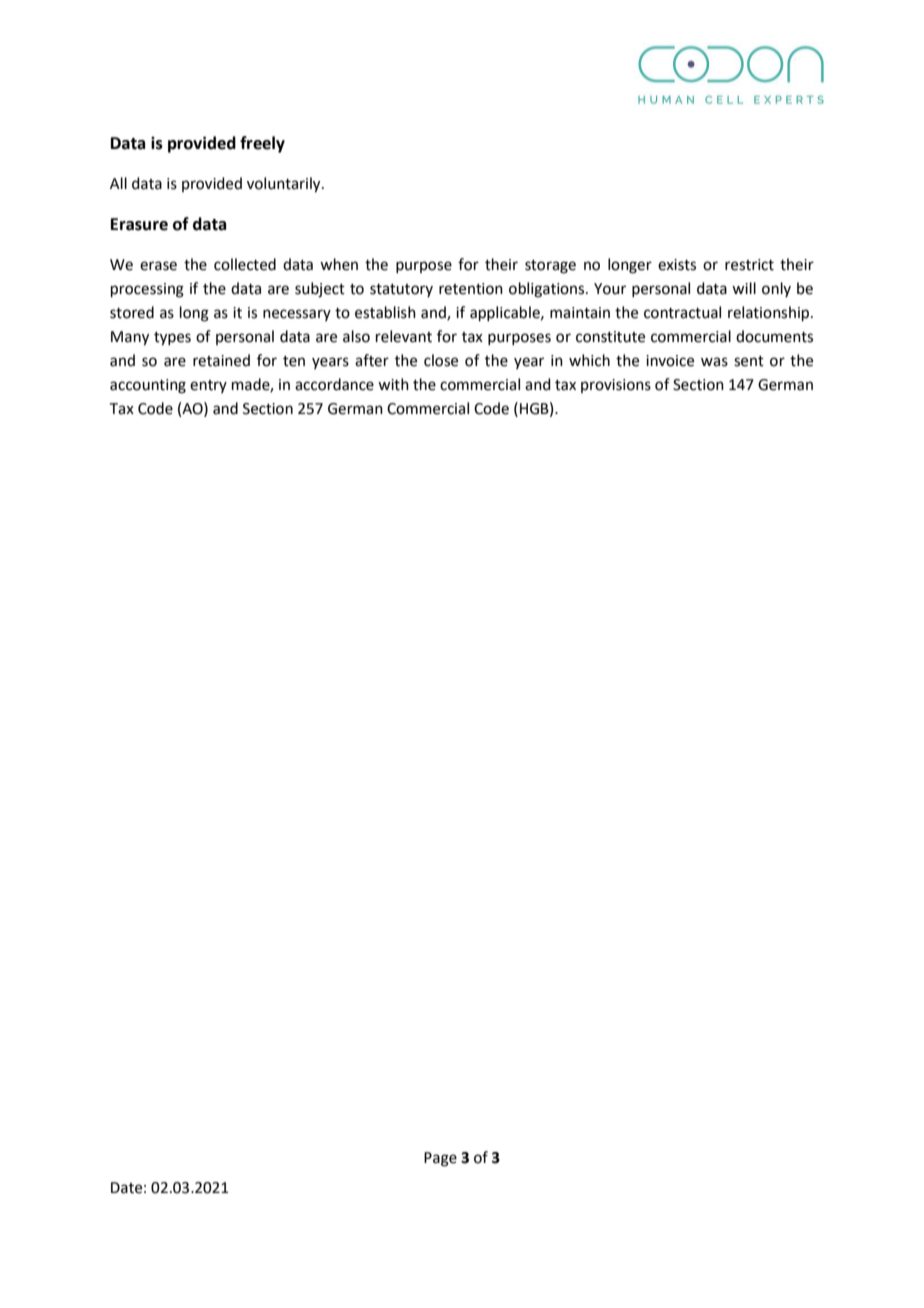 The image size is (924, 1308). I want to click on exists, so click(677, 265).
